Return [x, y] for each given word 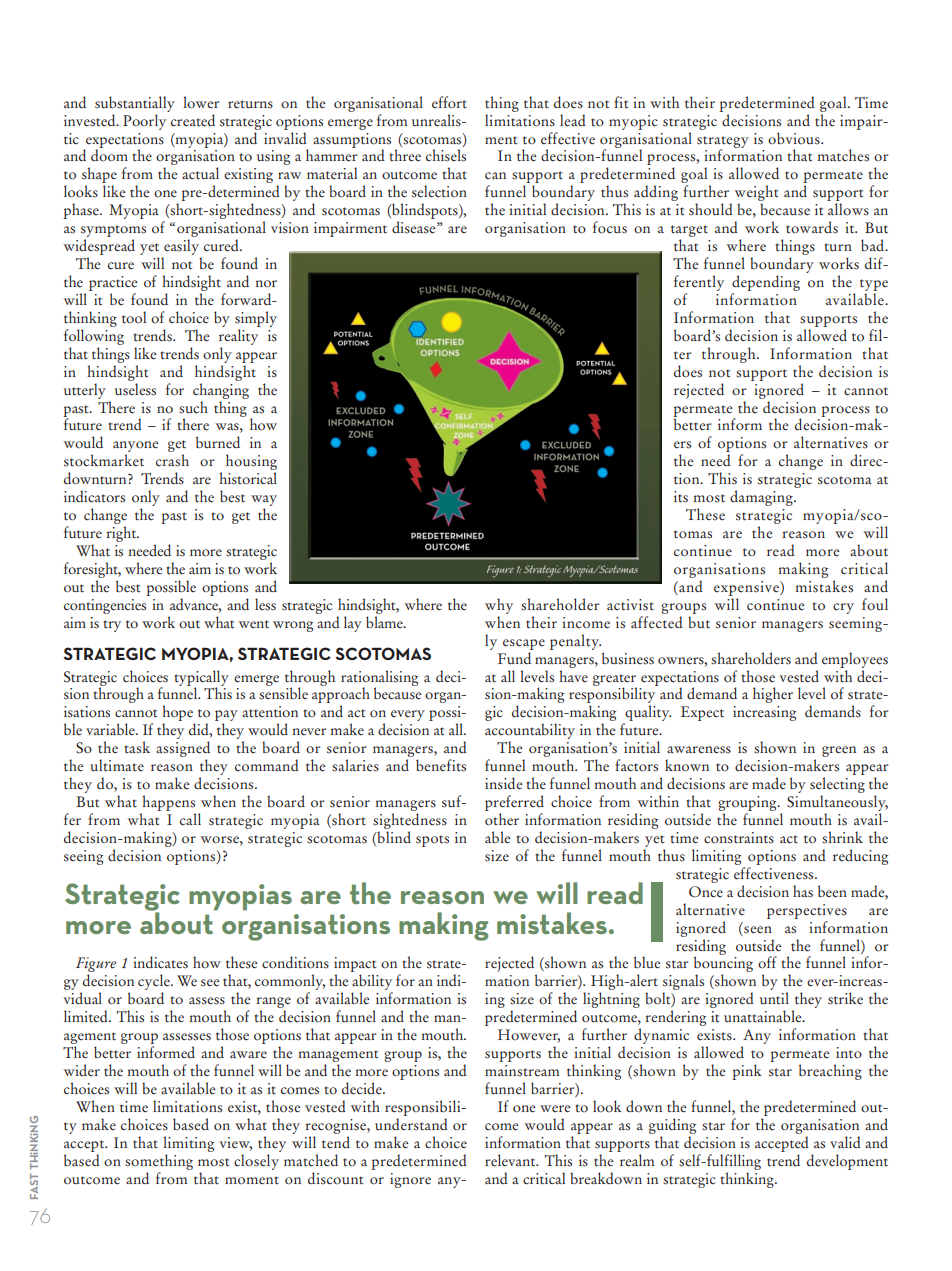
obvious [795, 138]
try [112, 626]
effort [449, 102]
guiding [672, 1126]
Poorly [146, 120]
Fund [514, 658]
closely [256, 1162]
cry [843, 608]
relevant [511, 1160]
